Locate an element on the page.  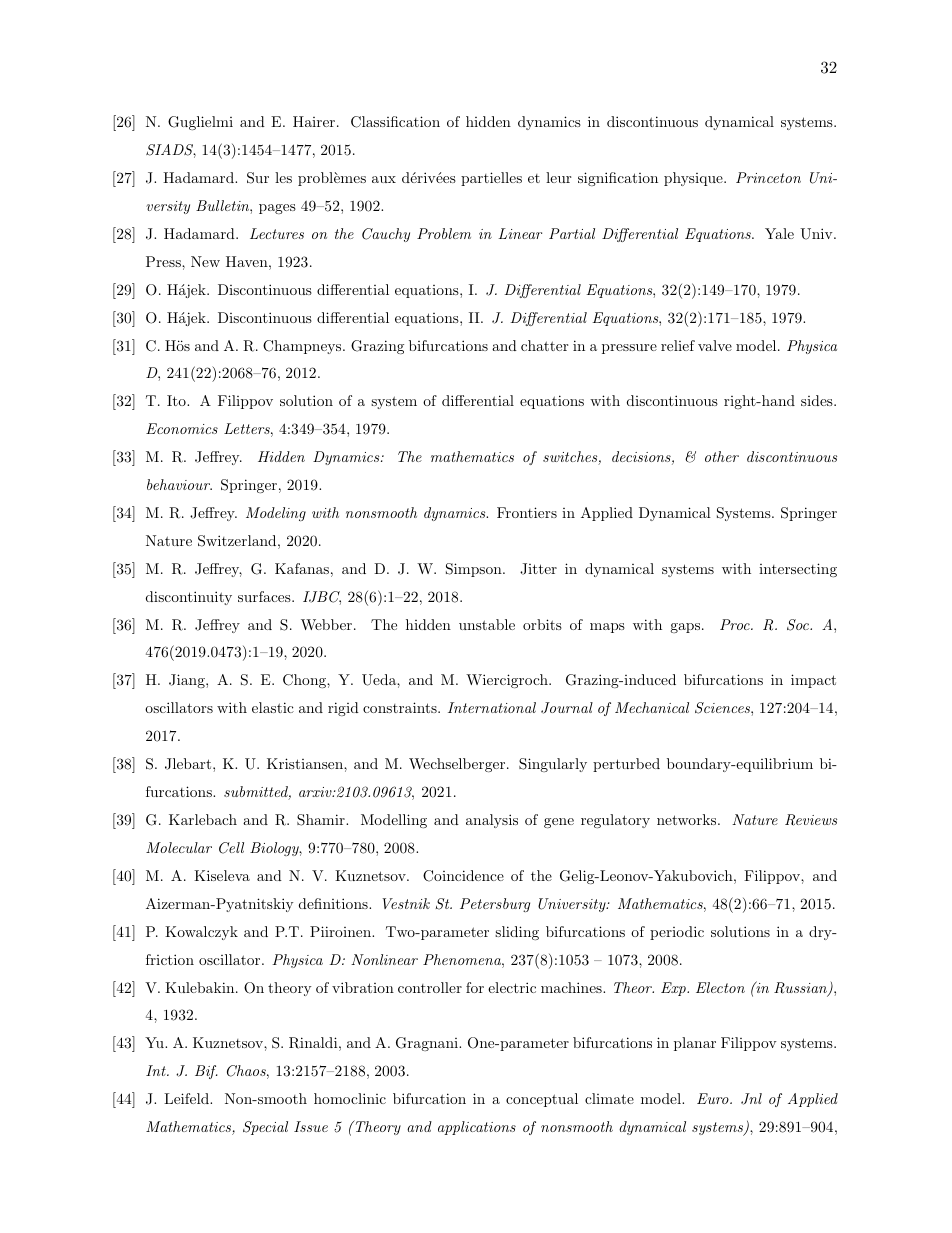
applications is located at coordinates (477, 1128).
